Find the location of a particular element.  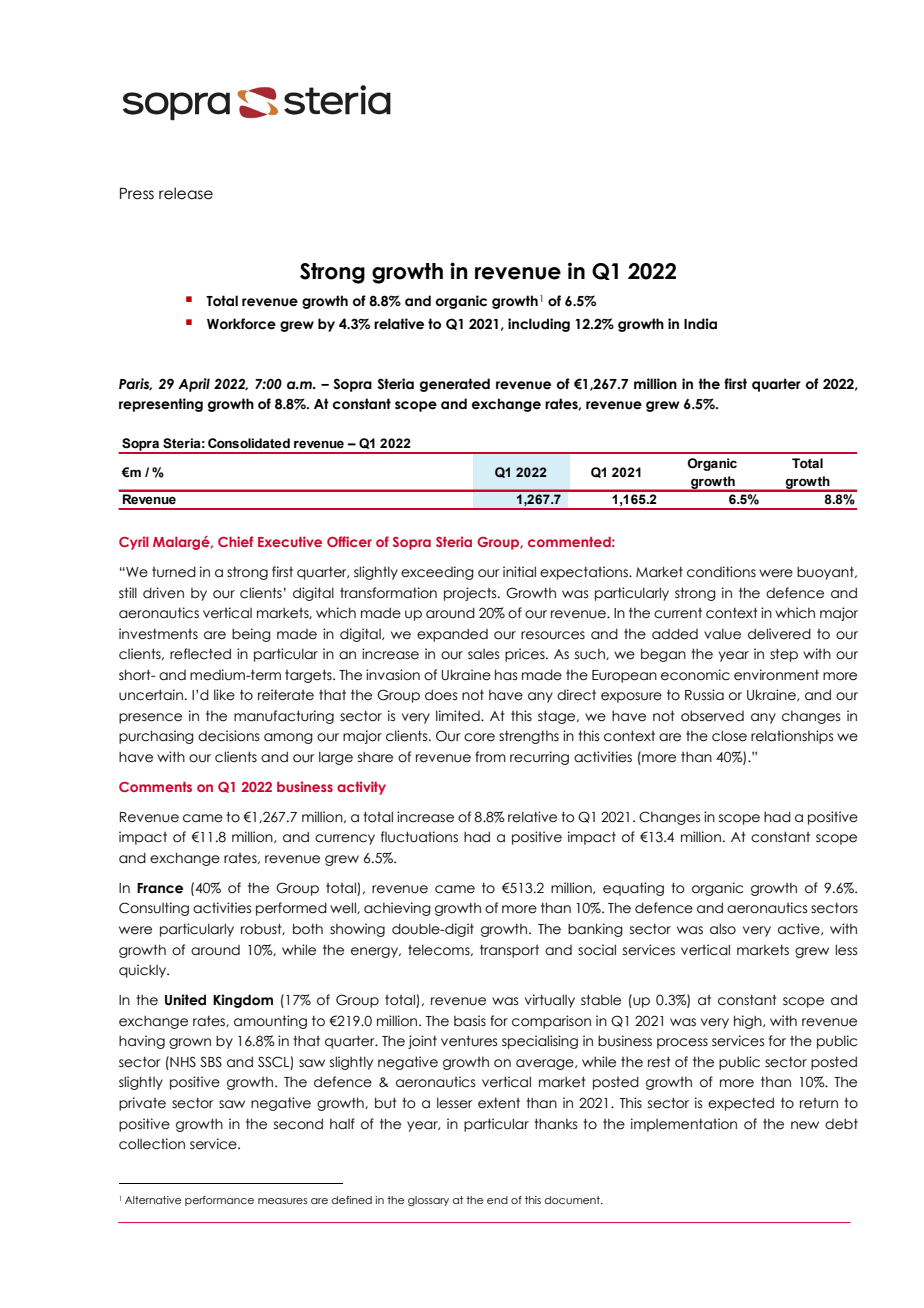

India is located at coordinates (700, 324).
